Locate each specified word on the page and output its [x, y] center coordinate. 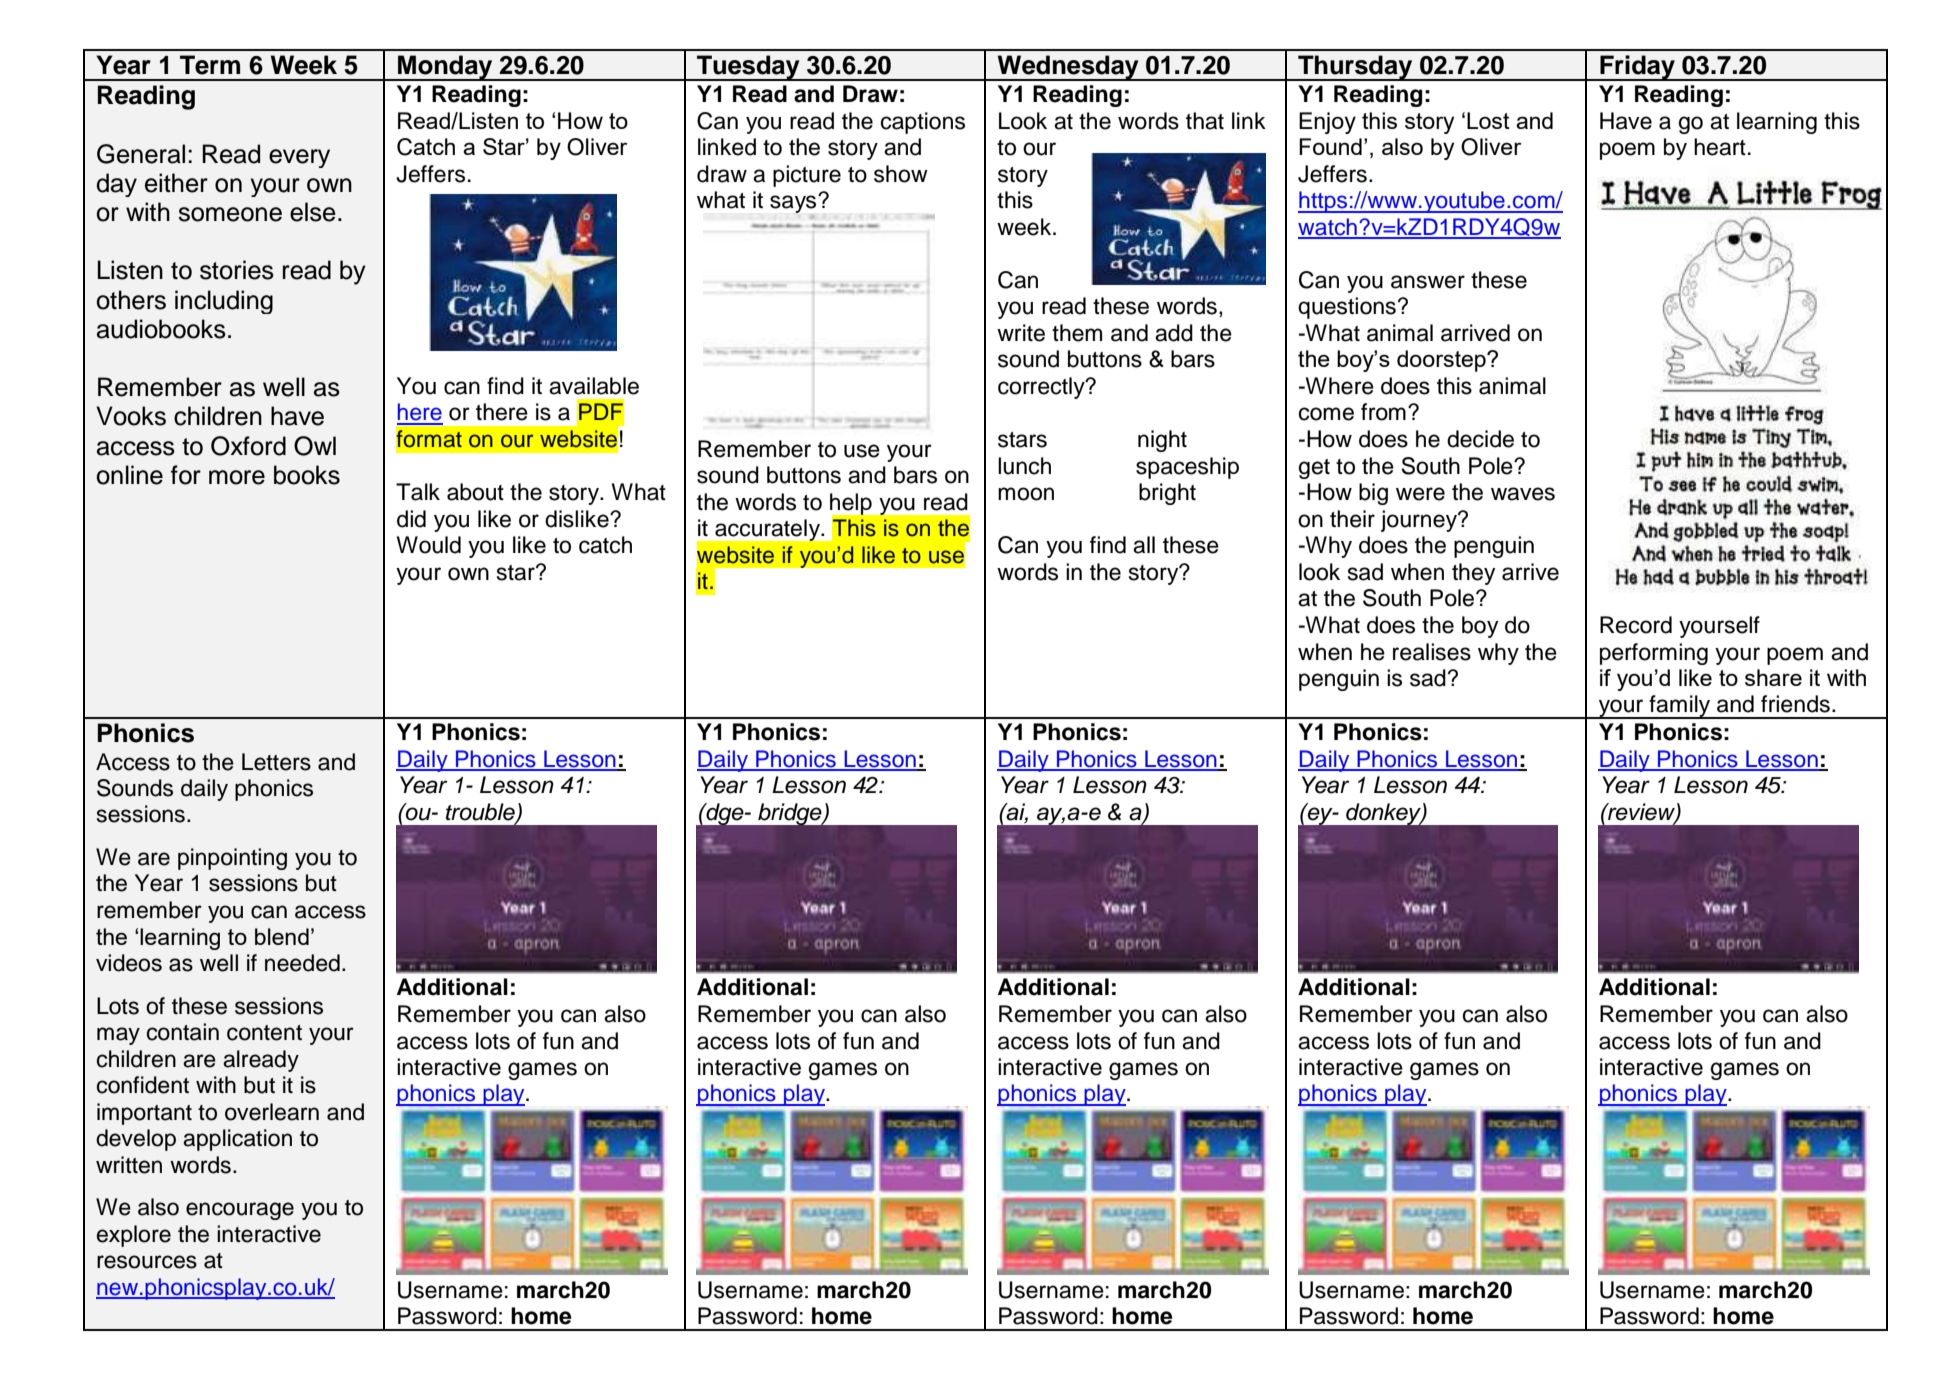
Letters [276, 762]
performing [1654, 654]
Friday [1637, 68]
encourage [240, 1211]
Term [210, 65]
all [1144, 545]
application [237, 1140]
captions [923, 123]
